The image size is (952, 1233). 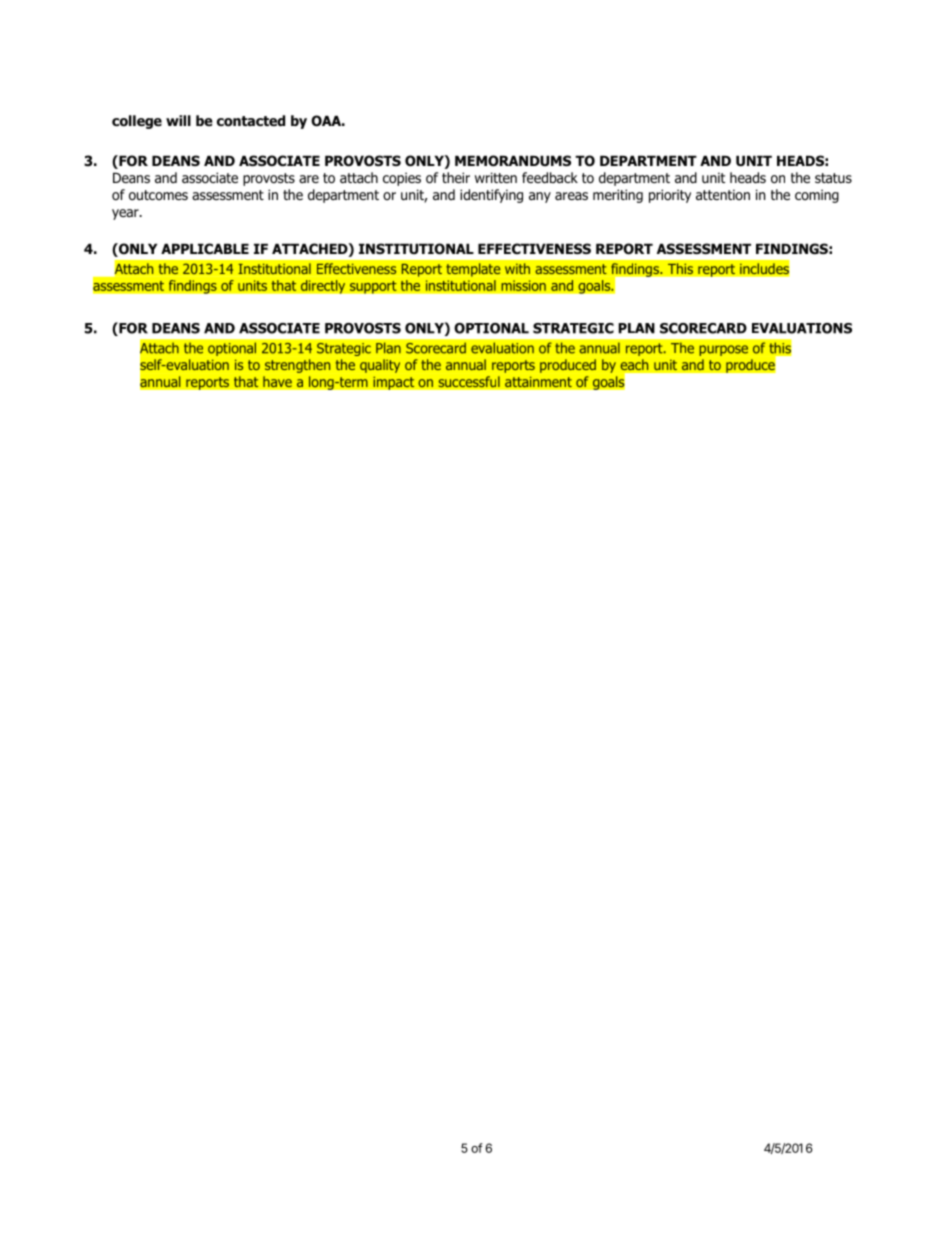 What do you see at coordinates (178, 120) in the screenshot?
I see `will` at bounding box center [178, 120].
